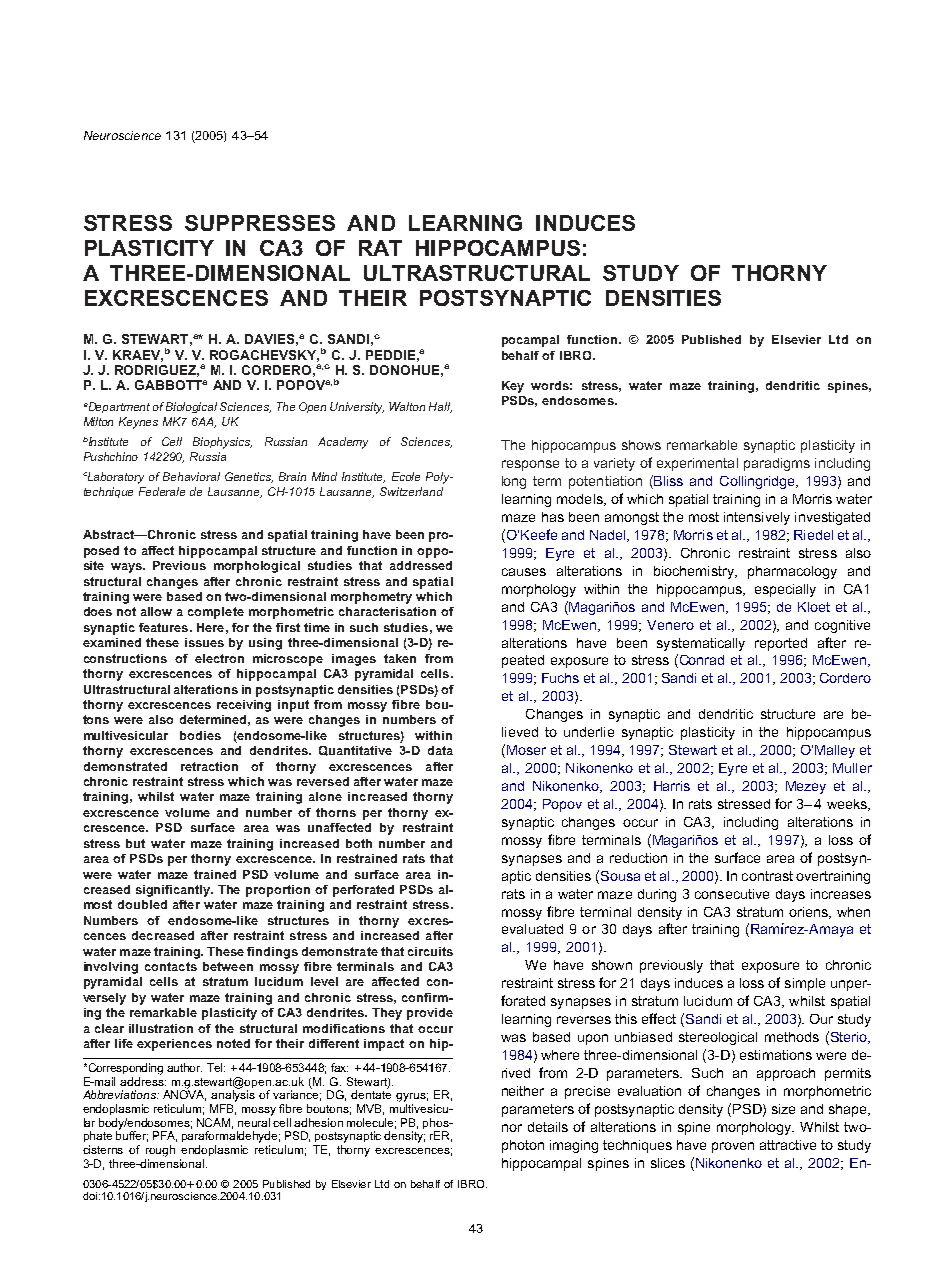  What do you see at coordinates (757, 518) in the screenshot?
I see `intensively` at bounding box center [757, 518].
